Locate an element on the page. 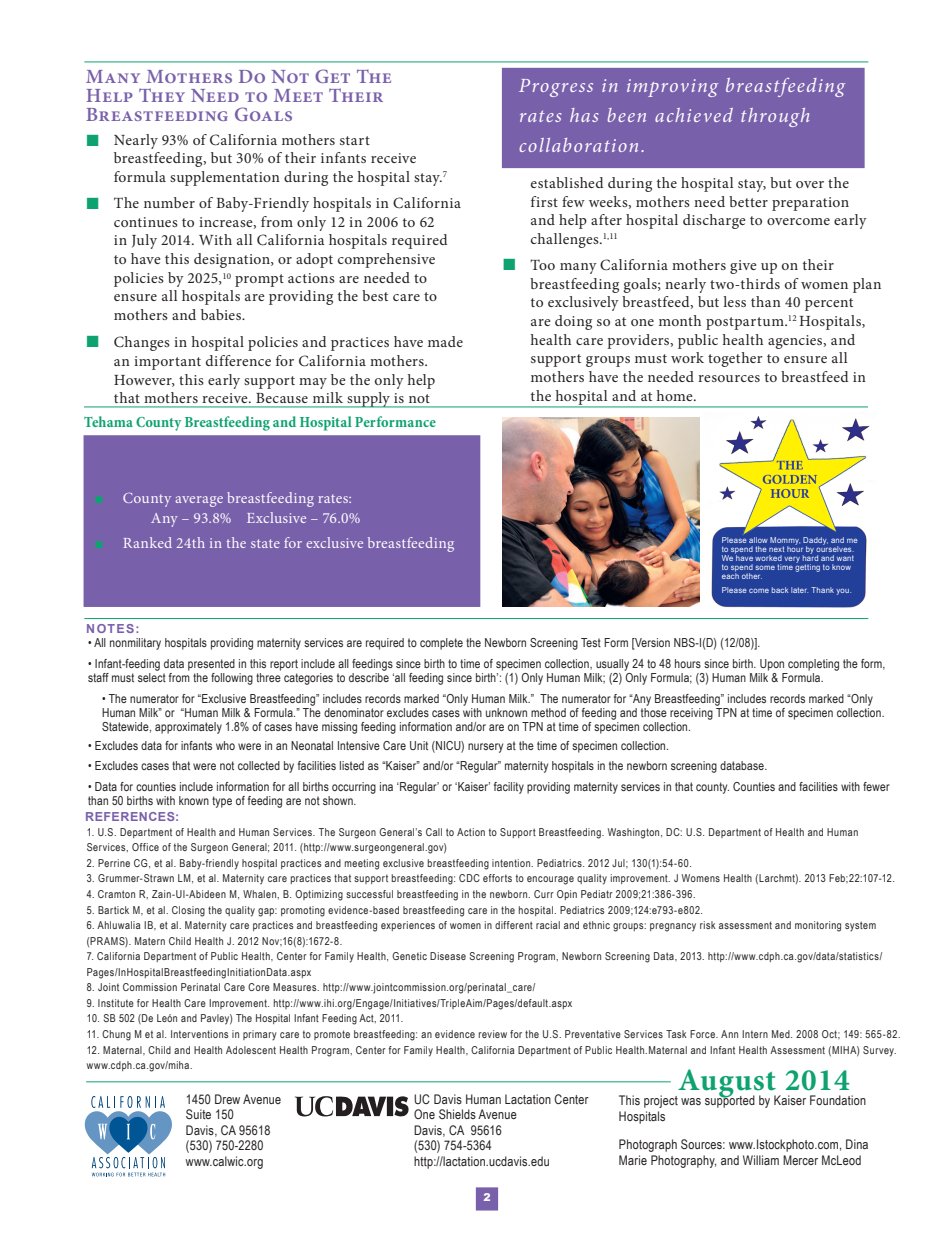 The image size is (952, 1233). back is located at coordinates (780, 590).
